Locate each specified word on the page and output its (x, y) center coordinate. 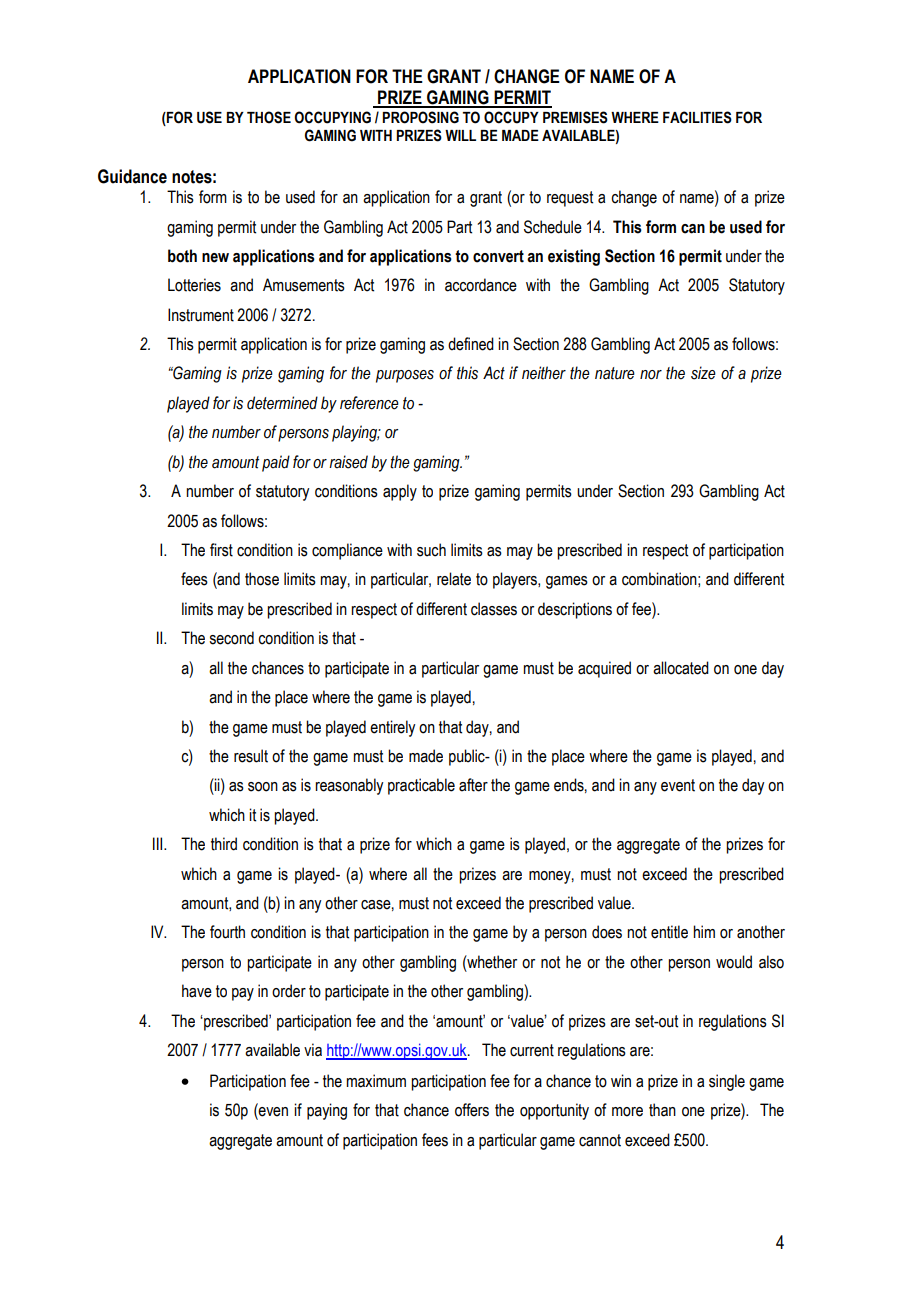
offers (472, 1110)
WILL (460, 135)
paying (327, 1111)
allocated (681, 668)
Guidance (132, 176)
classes (494, 609)
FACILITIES (697, 117)
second (231, 638)
